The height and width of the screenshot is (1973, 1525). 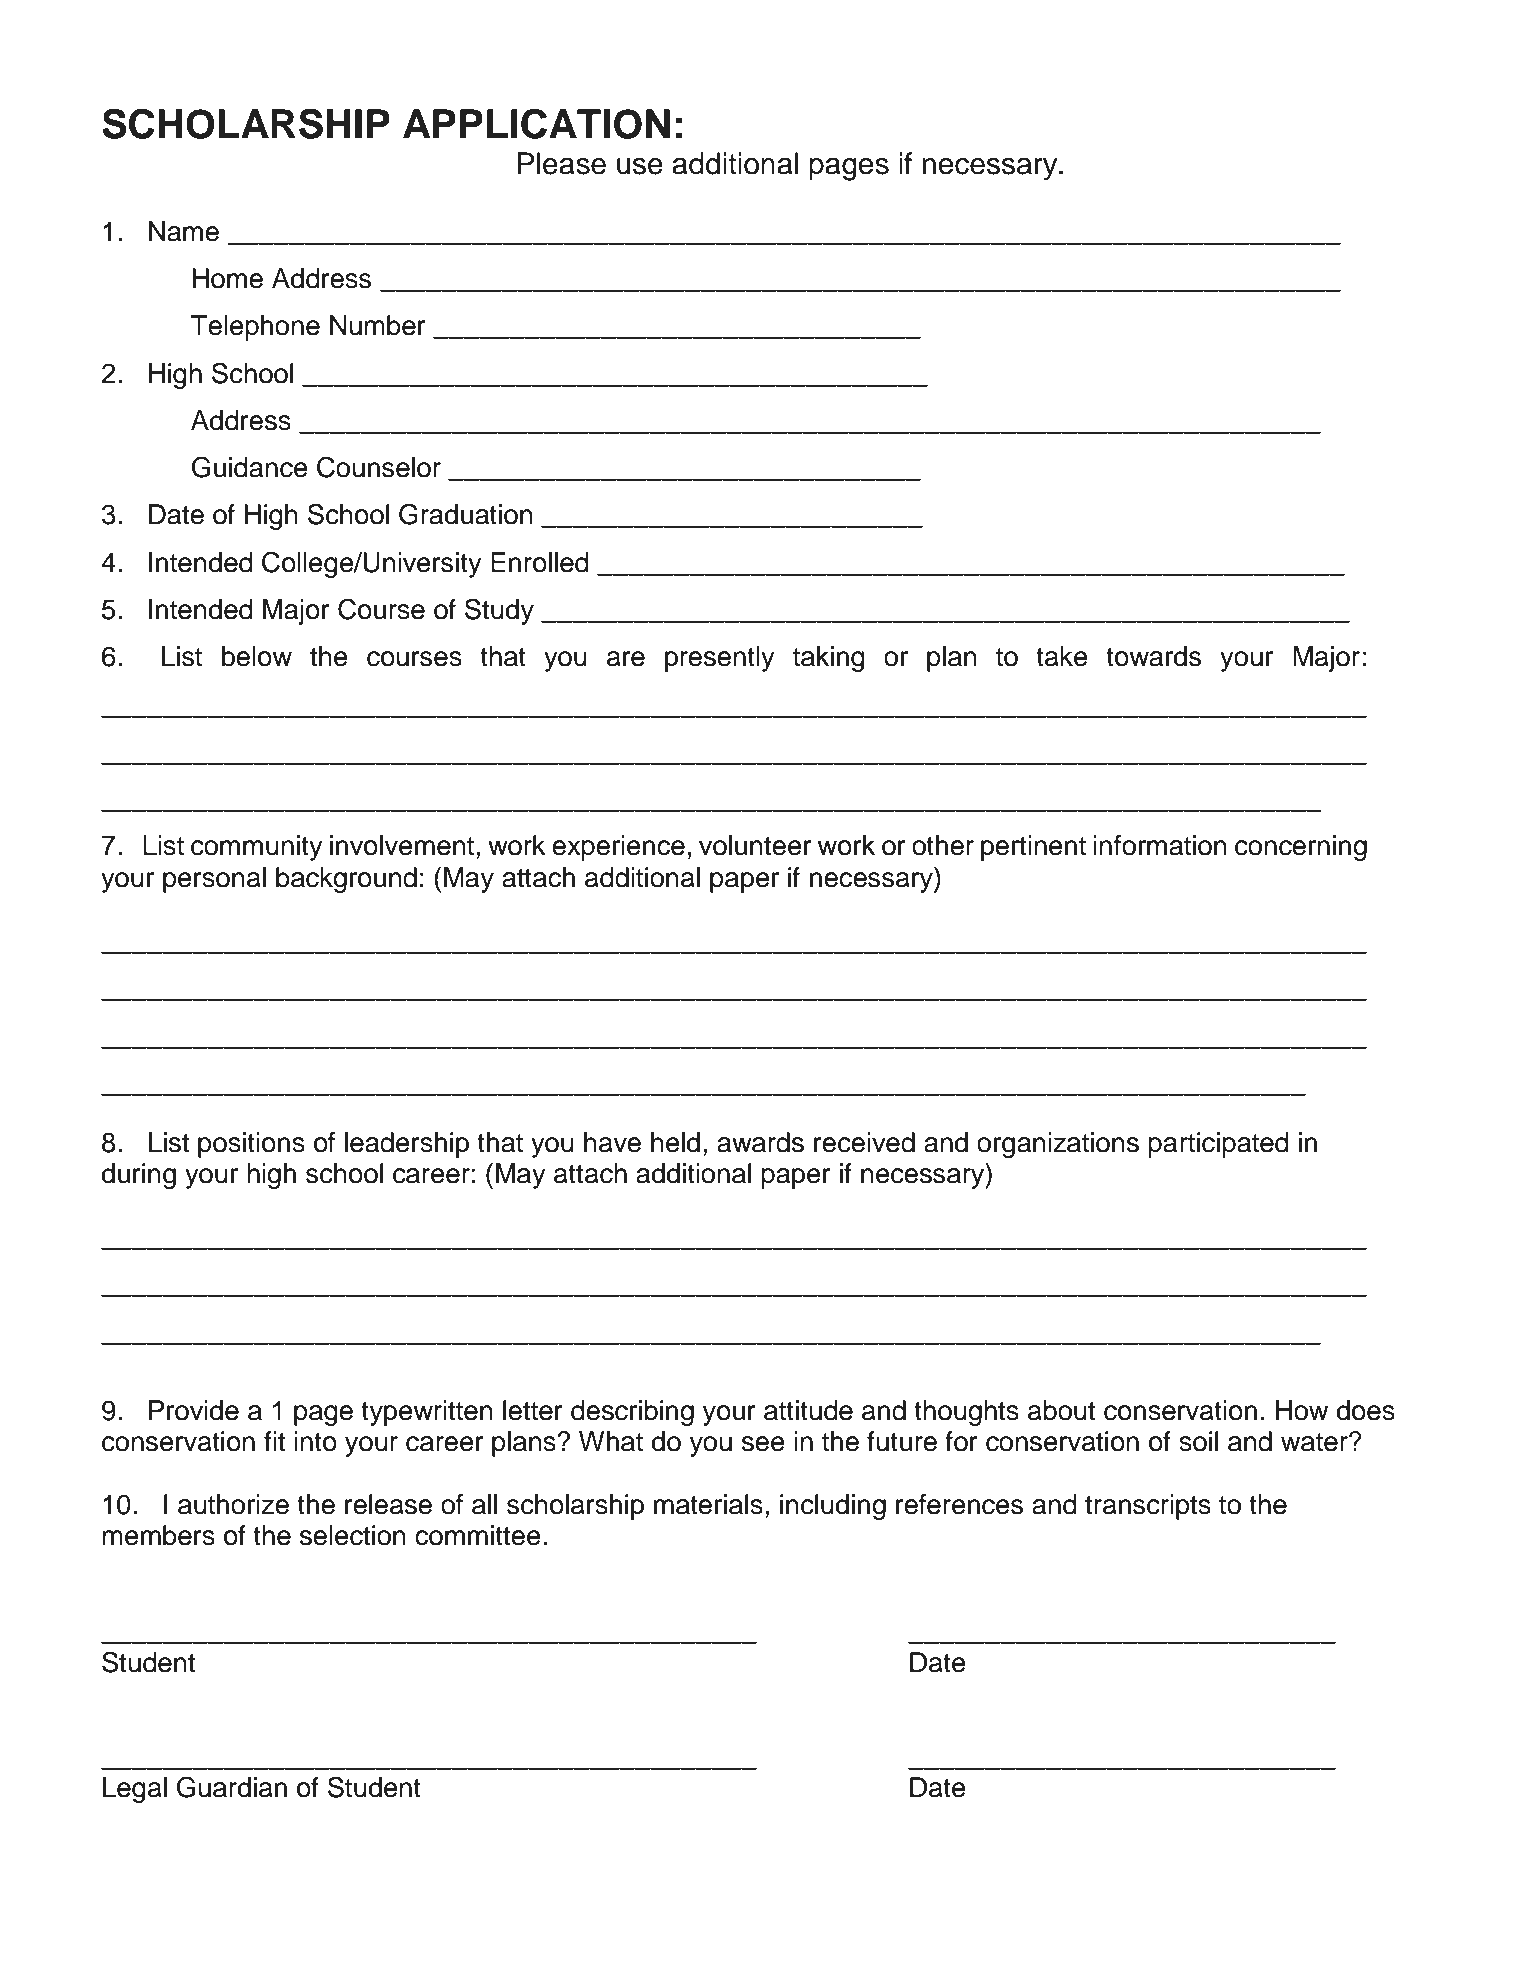 I want to click on materials, so click(x=708, y=1504).
